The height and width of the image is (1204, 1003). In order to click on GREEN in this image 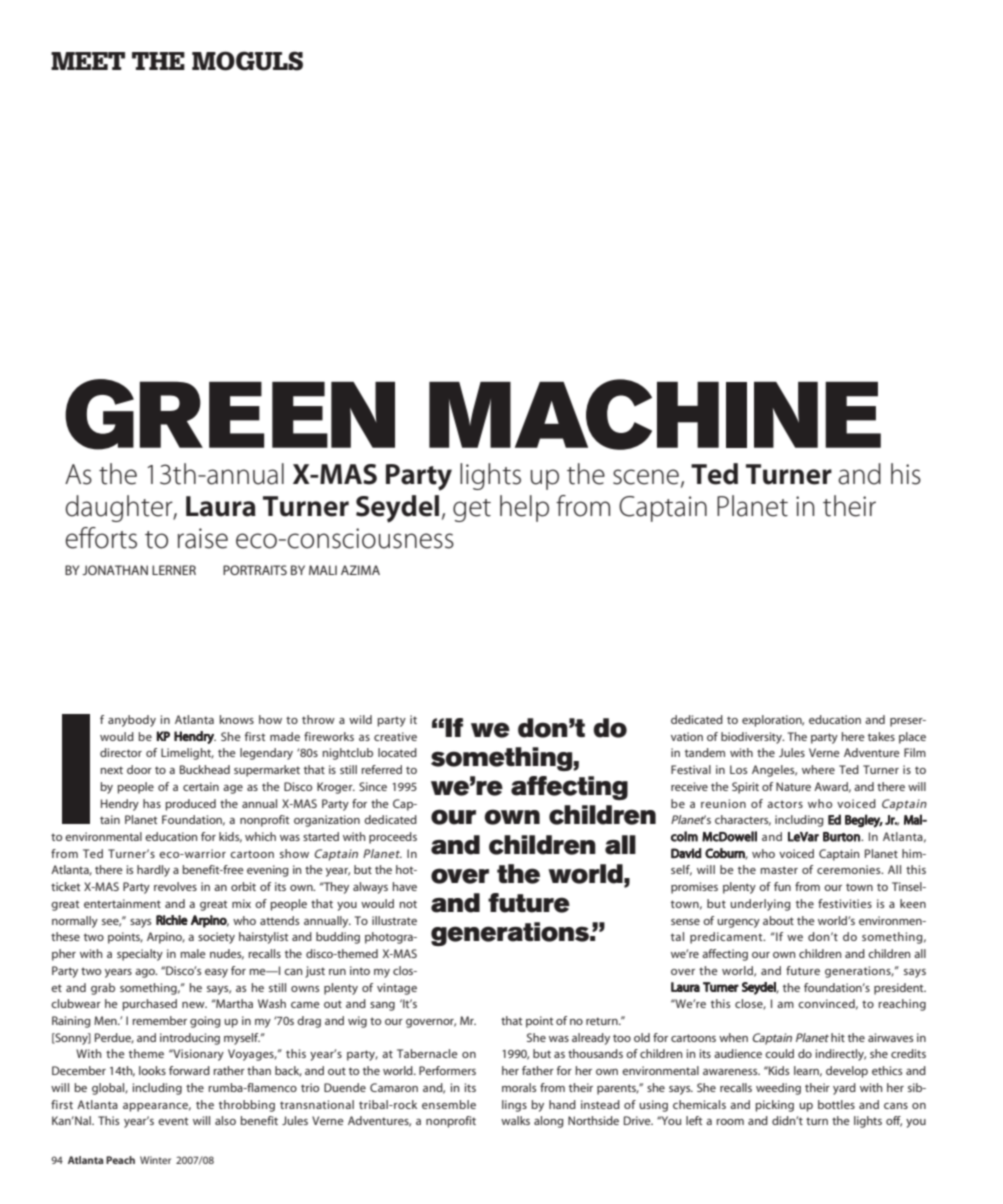, I will do `click(230, 414)`.
